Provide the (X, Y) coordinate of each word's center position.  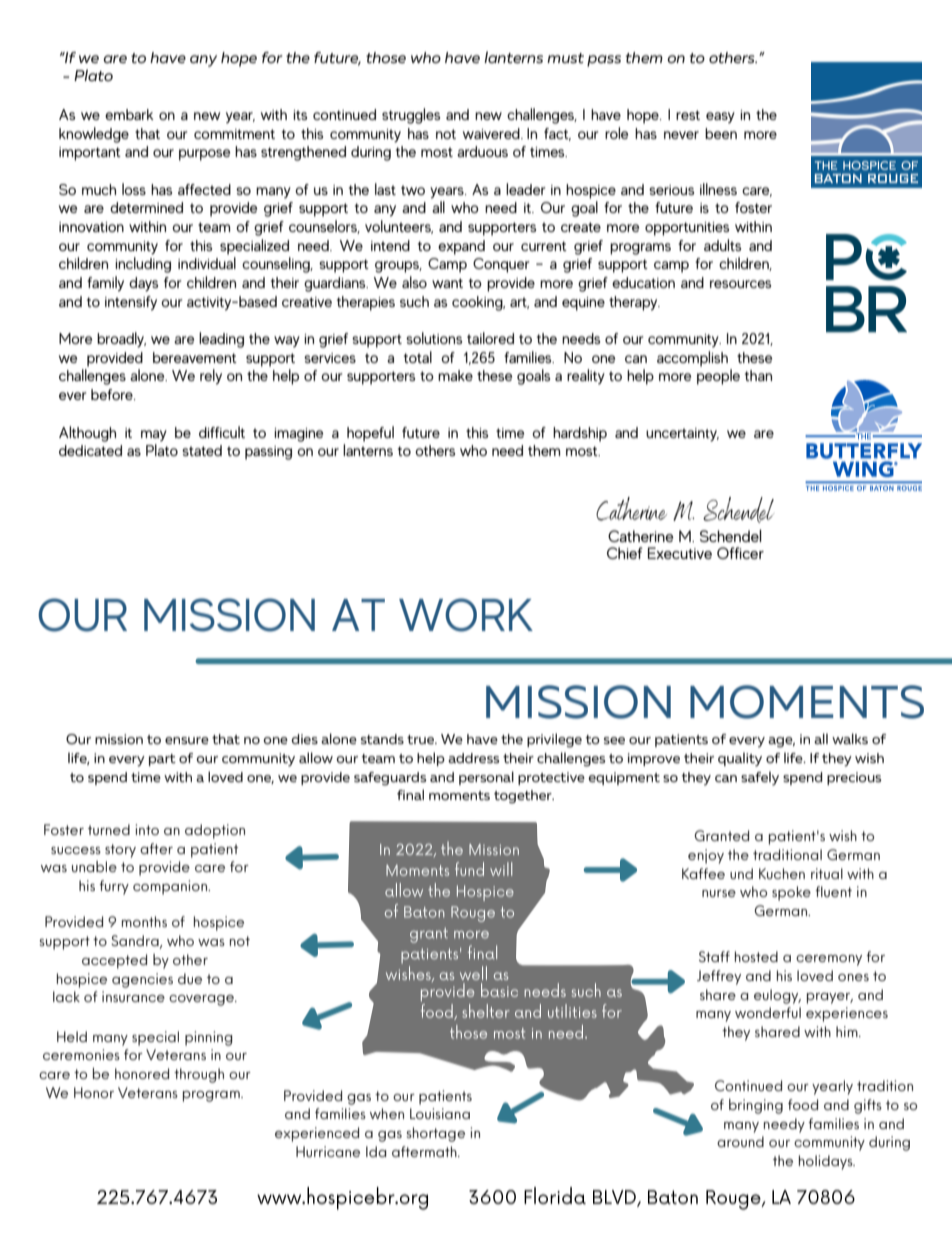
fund (469, 869)
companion (171, 887)
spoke (791, 893)
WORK (466, 615)
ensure (187, 740)
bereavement (195, 357)
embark (129, 114)
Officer (740, 553)
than (758, 375)
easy (720, 117)
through (199, 1075)
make (455, 375)
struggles (411, 116)
